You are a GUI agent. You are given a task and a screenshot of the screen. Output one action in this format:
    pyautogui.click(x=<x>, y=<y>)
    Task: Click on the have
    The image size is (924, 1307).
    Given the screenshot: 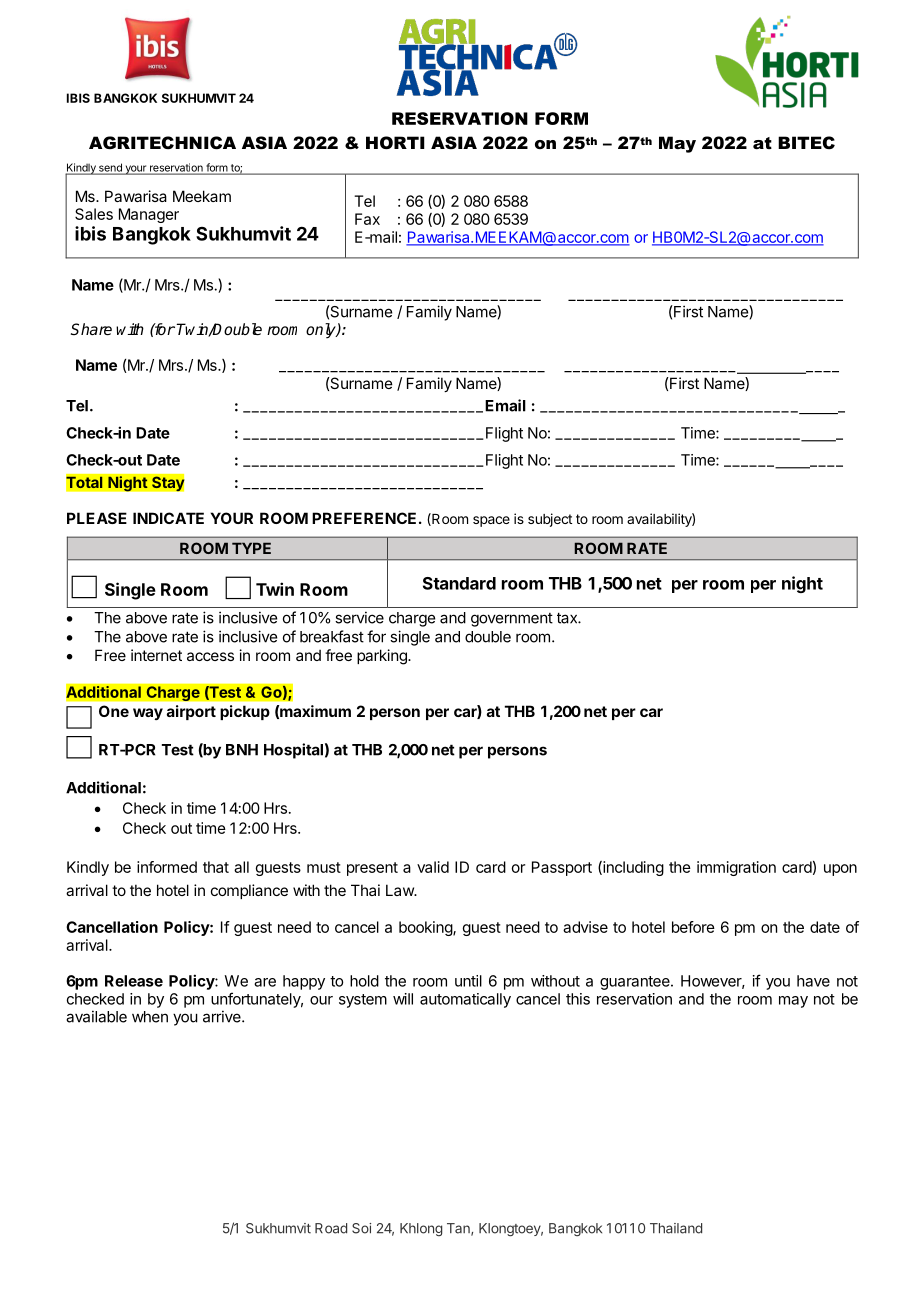 What is the action you would take?
    pyautogui.click(x=813, y=981)
